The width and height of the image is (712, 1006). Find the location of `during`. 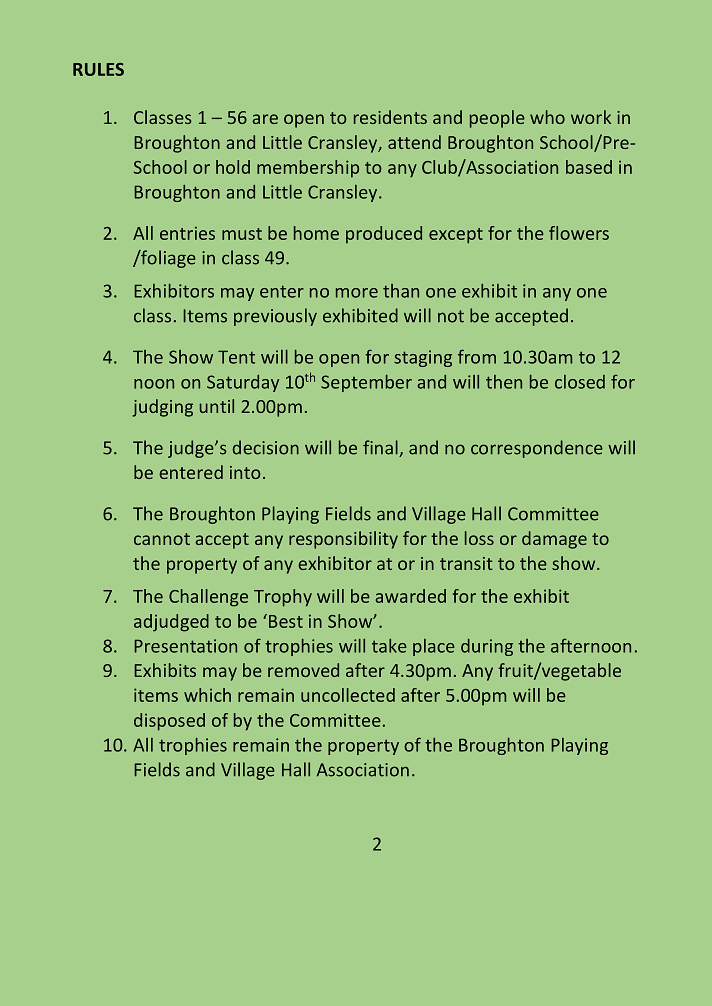

during is located at coordinates (487, 647).
